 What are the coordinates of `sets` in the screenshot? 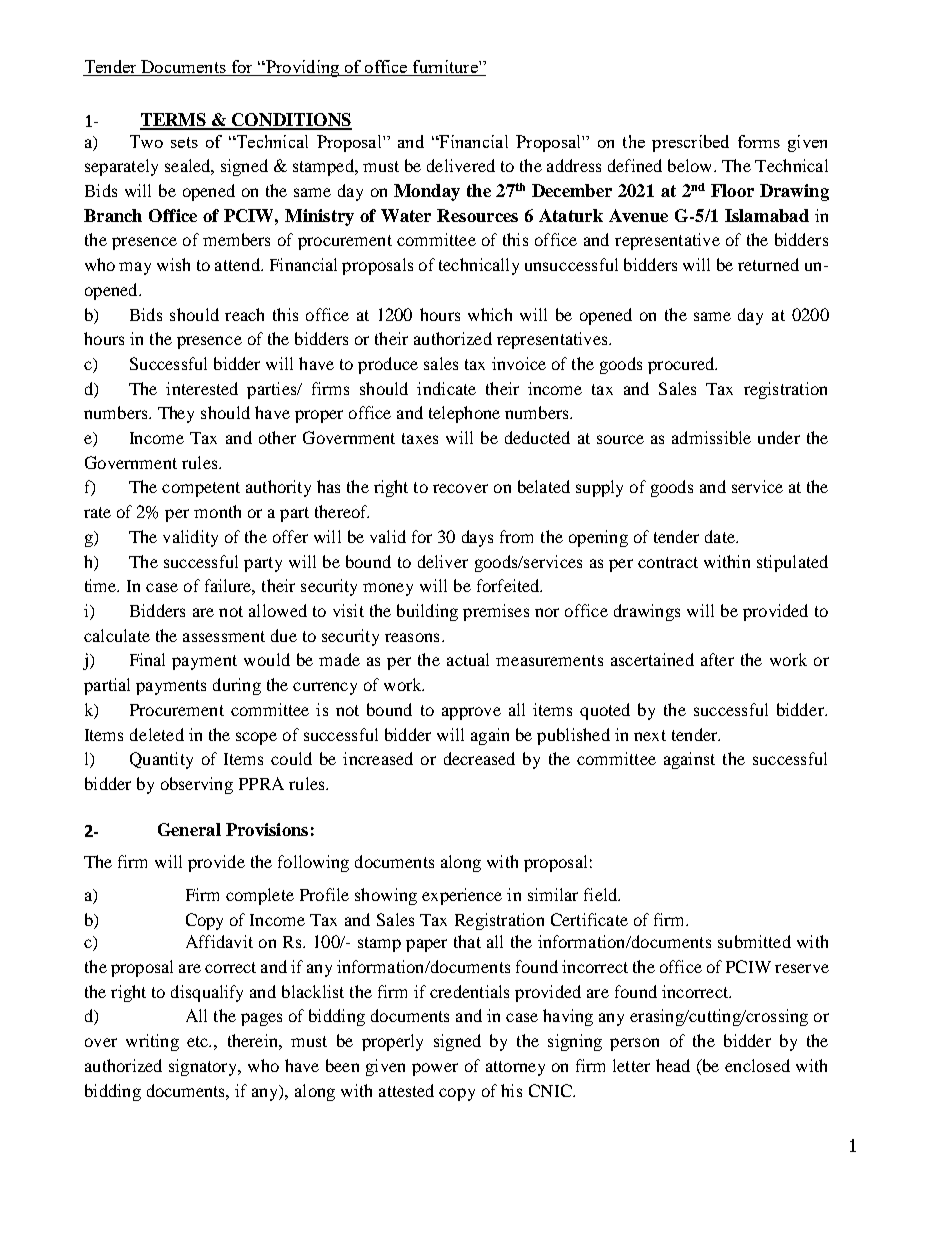 It's located at (184, 142).
